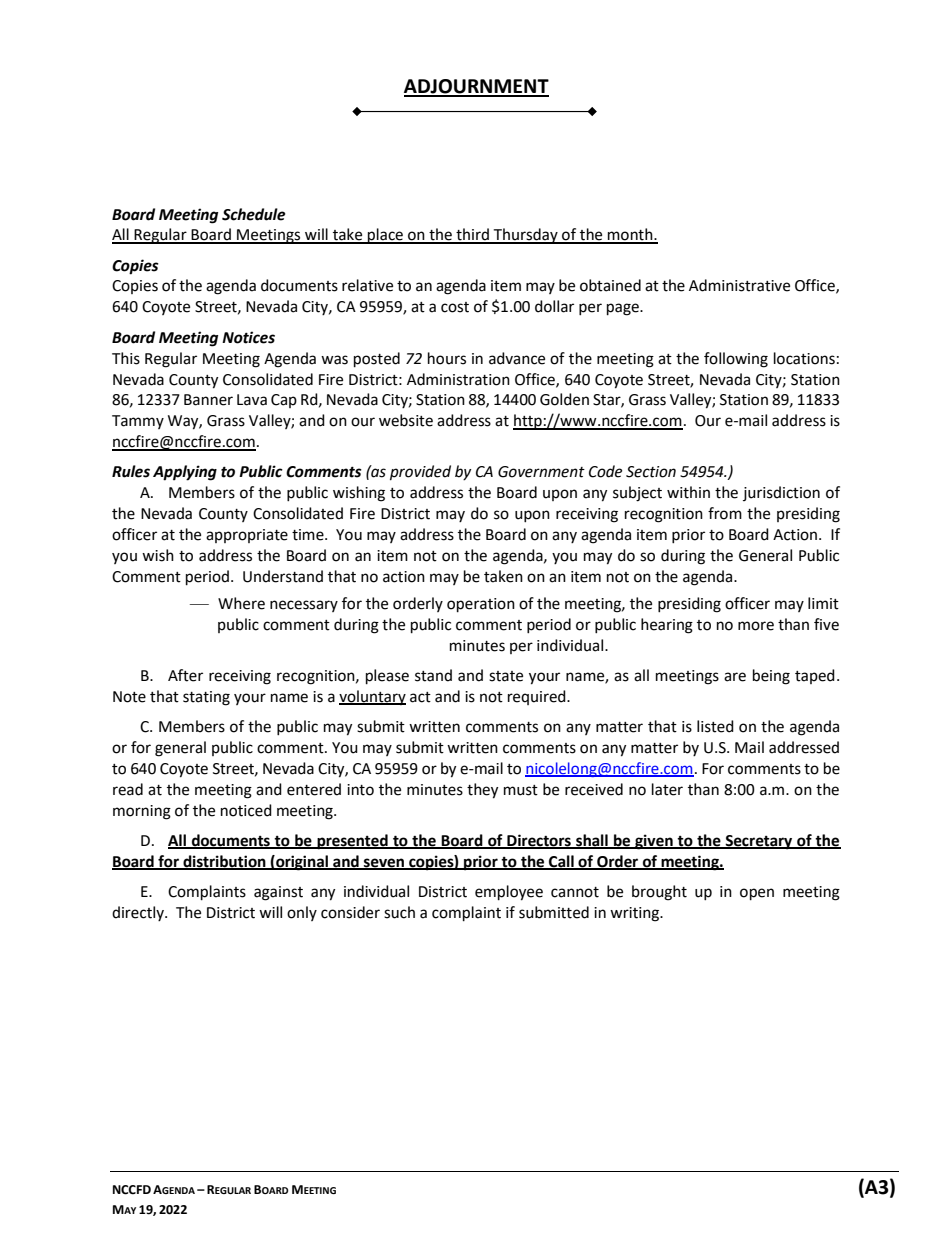  What do you see at coordinates (252, 400) in the screenshot?
I see `Lava` at bounding box center [252, 400].
